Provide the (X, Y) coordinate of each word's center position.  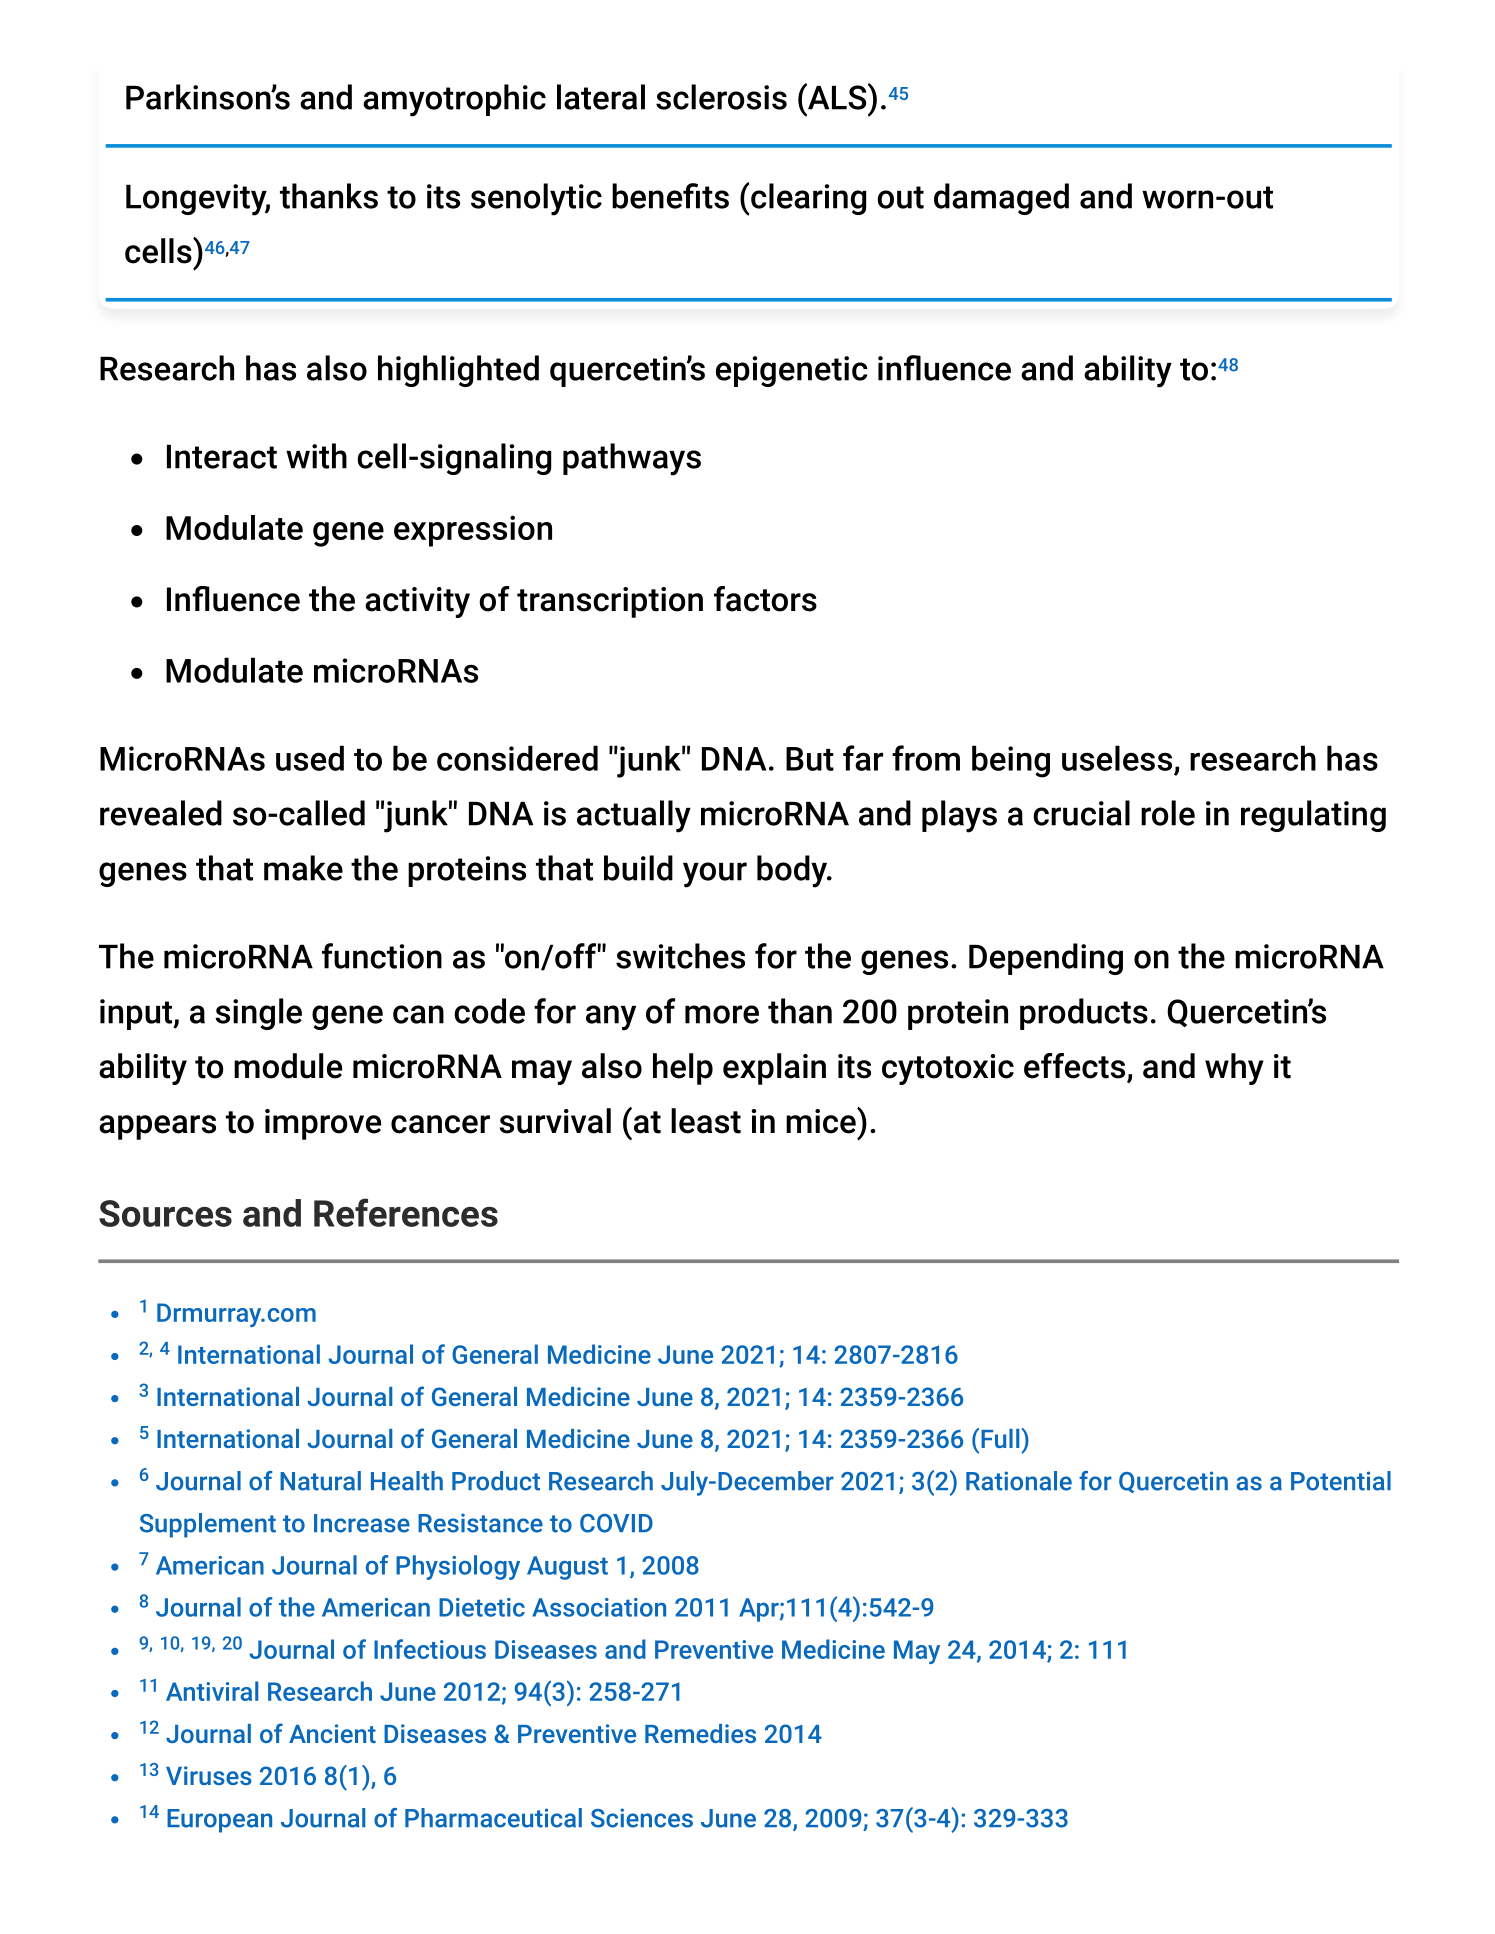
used (310, 758)
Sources (165, 1213)
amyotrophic (454, 100)
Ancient (332, 1733)
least (706, 1121)
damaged (1001, 199)
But (810, 759)
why (1234, 1069)
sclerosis (721, 97)
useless (1117, 758)
